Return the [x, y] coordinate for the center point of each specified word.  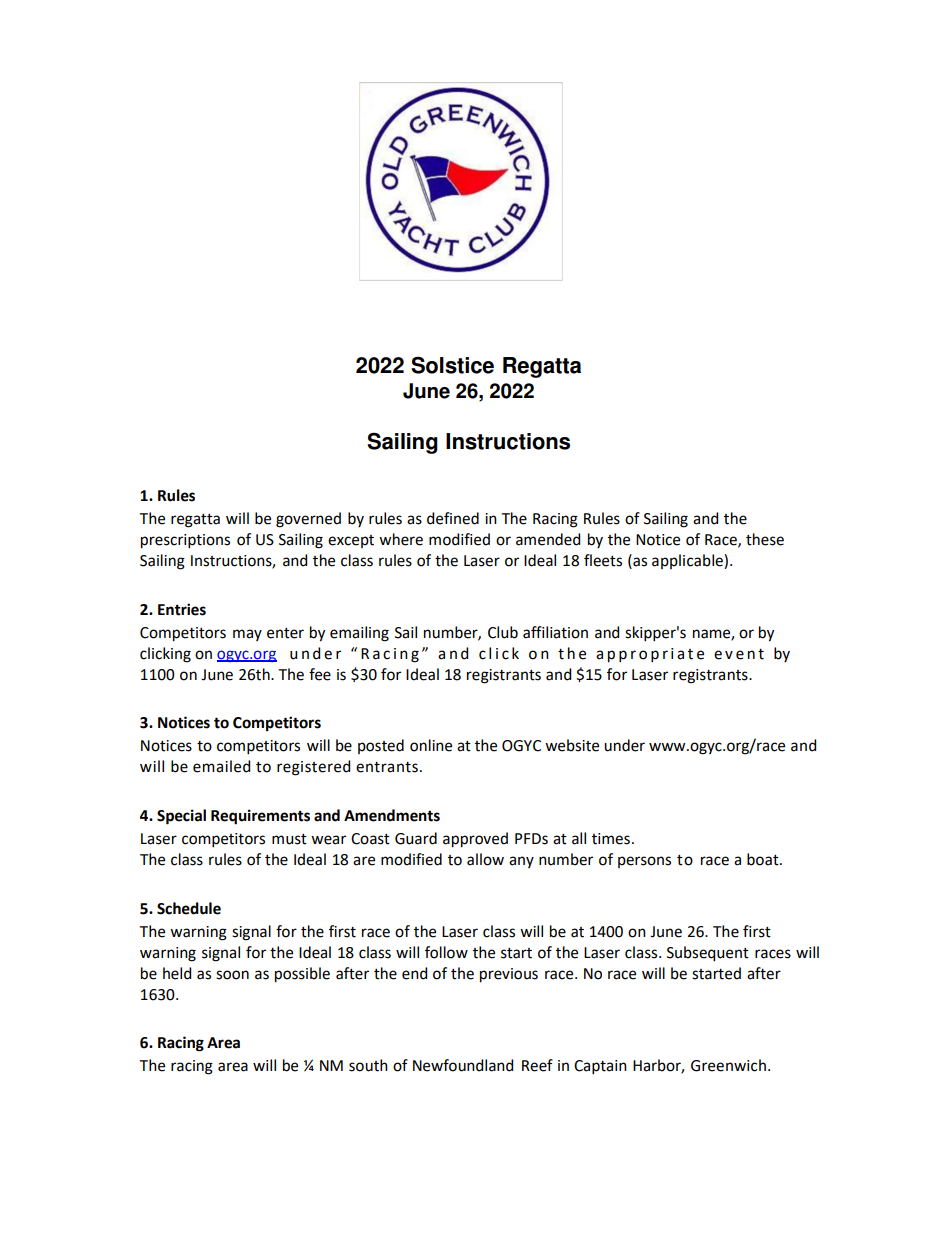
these [765, 539]
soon [232, 975]
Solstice [452, 365]
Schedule [189, 908]
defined [453, 518]
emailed [221, 766]
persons [644, 862]
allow [485, 859]
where [401, 539]
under [624, 745]
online [431, 745]
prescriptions [185, 541]
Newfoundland [463, 1065]
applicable [688, 561]
